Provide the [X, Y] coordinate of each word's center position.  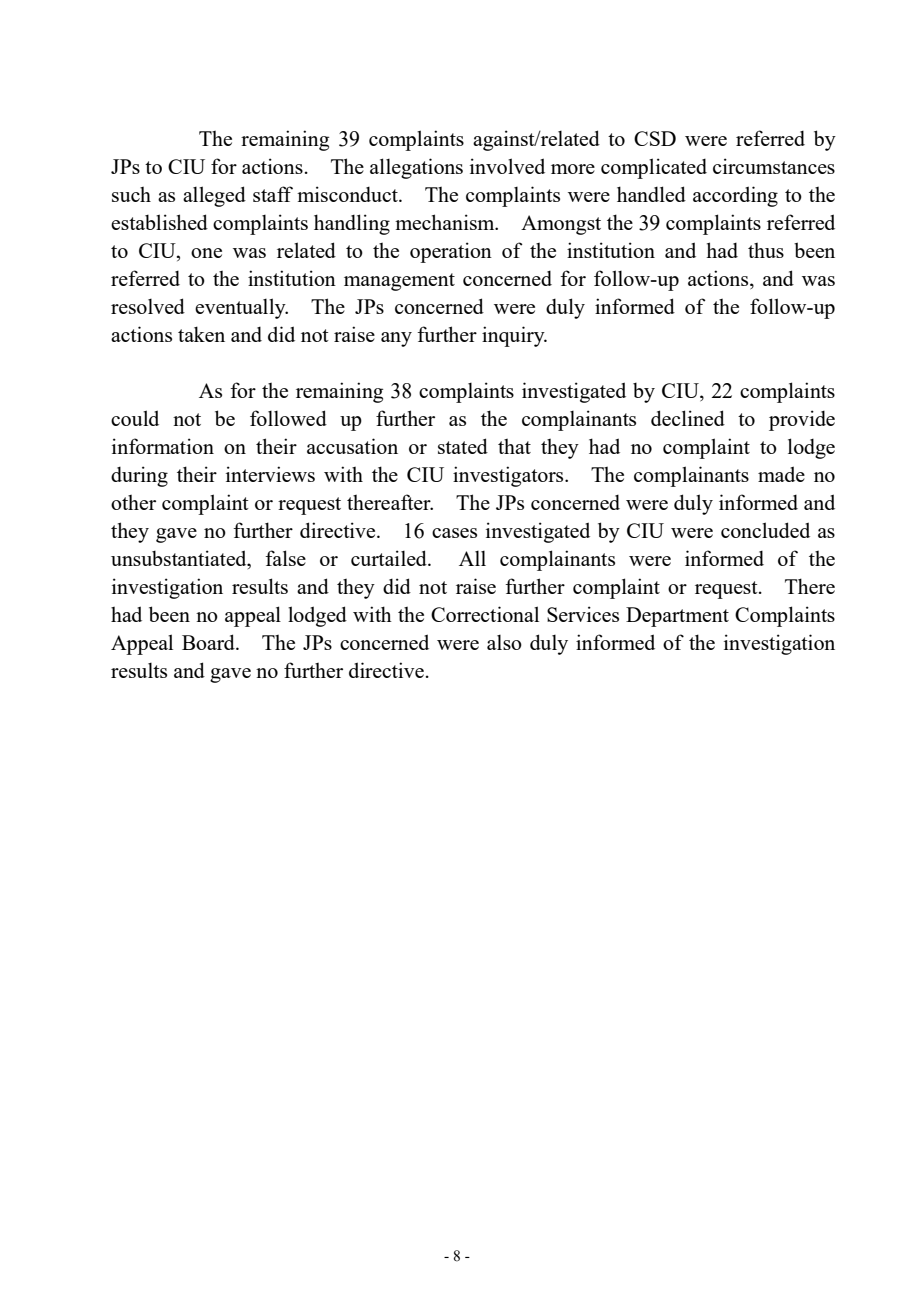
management [399, 282]
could [135, 418]
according [735, 196]
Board [209, 642]
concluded [765, 530]
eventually [241, 308]
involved [507, 166]
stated [463, 446]
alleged [214, 196]
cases [454, 533]
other [133, 502]
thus [766, 250]
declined [688, 418]
